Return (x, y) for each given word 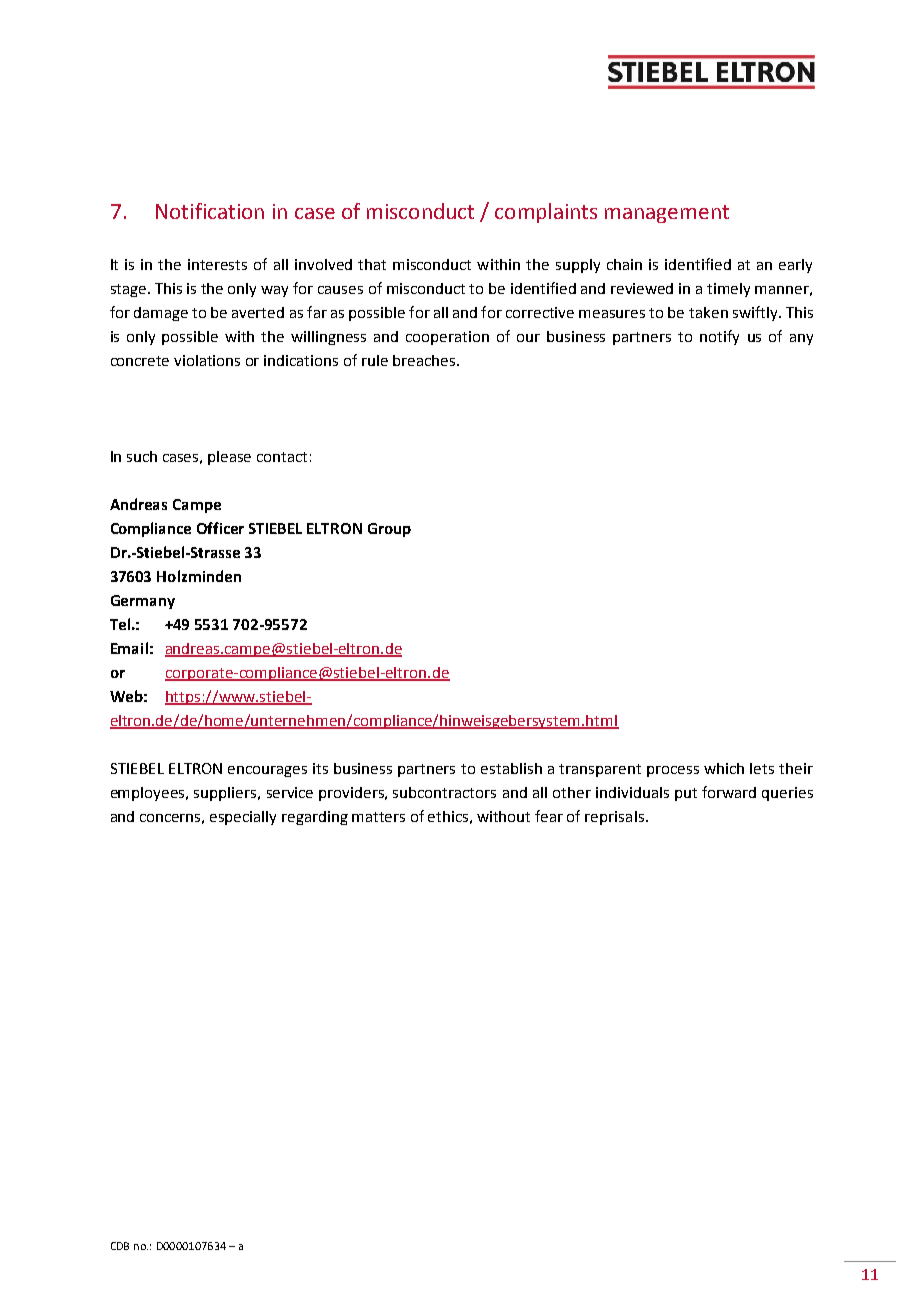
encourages (267, 771)
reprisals (614, 818)
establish (511, 768)
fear (549, 816)
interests (217, 264)
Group (389, 530)
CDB (120, 1246)
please (229, 458)
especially (243, 818)
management (667, 214)
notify (719, 337)
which (724, 768)
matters (378, 817)
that (372, 264)
